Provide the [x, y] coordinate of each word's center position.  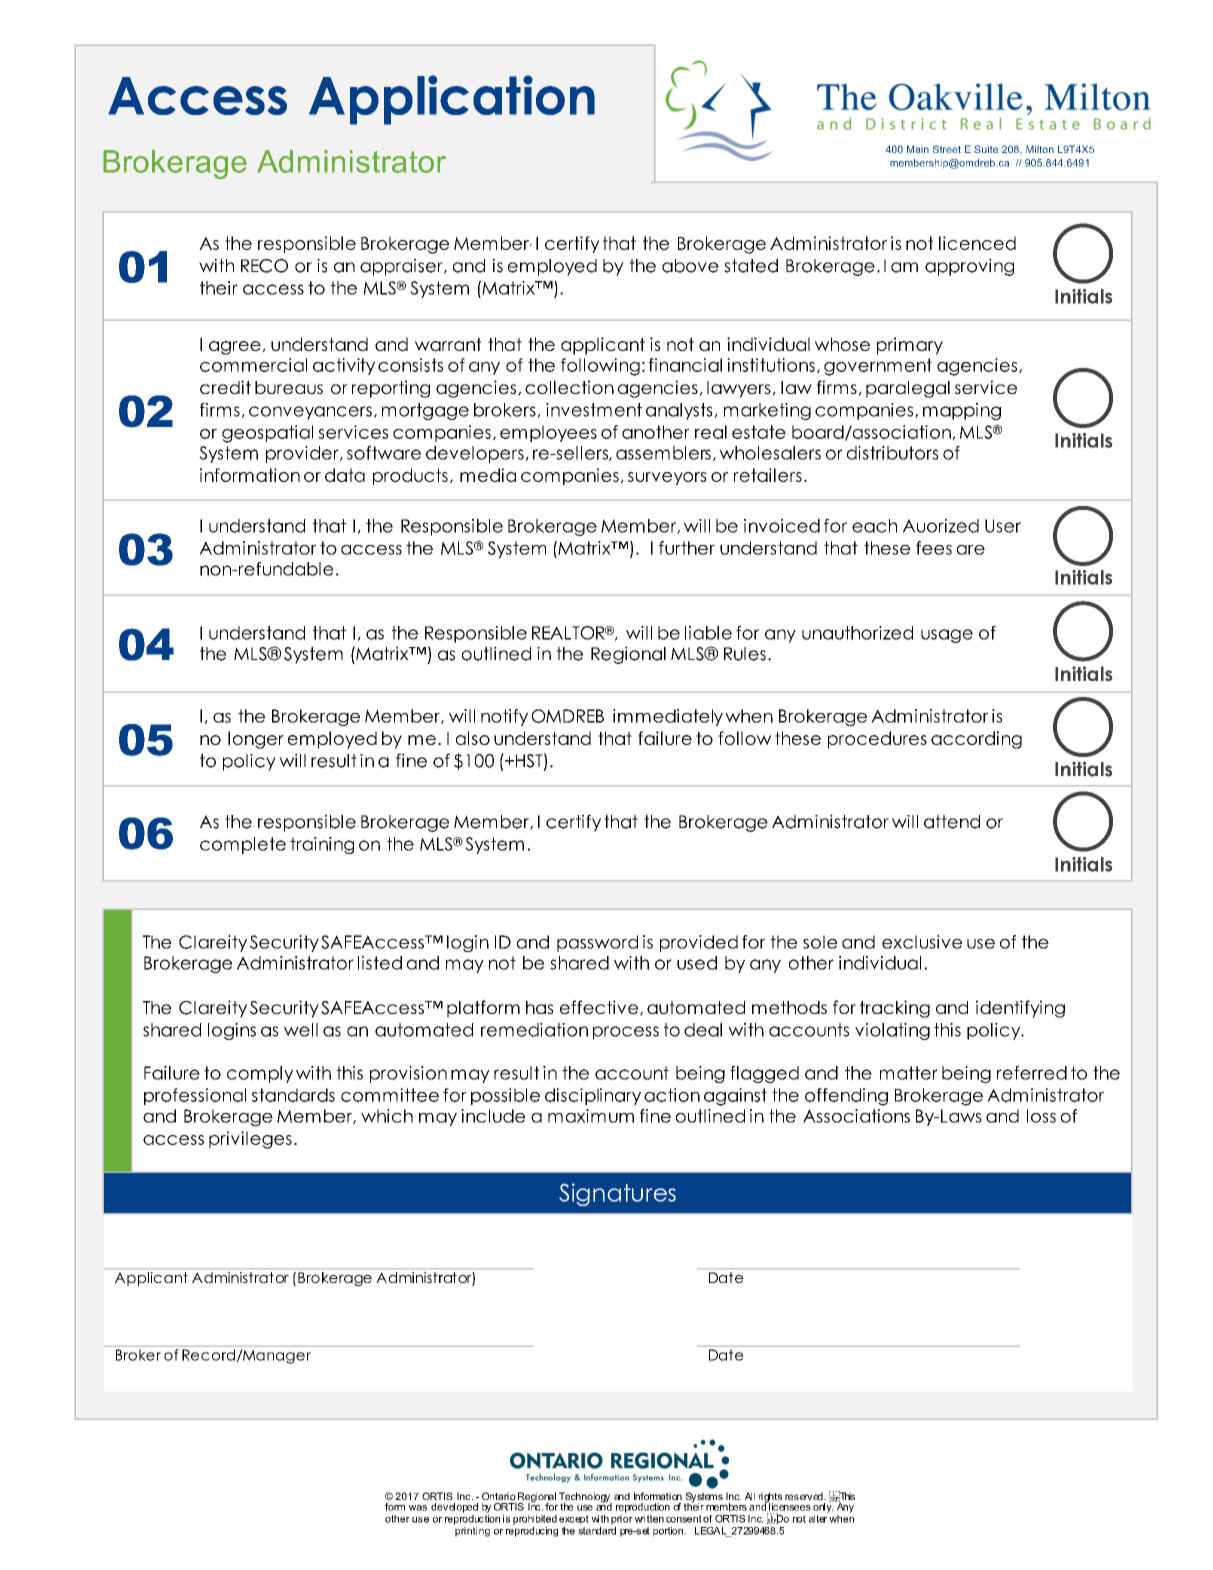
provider [303, 454]
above [690, 266]
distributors [893, 453]
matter [909, 1073]
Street [947, 149]
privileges [250, 1140]
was [418, 1508]
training [322, 845]
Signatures [617, 1194]
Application [452, 100]
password [597, 943]
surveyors [667, 478]
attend [952, 822]
